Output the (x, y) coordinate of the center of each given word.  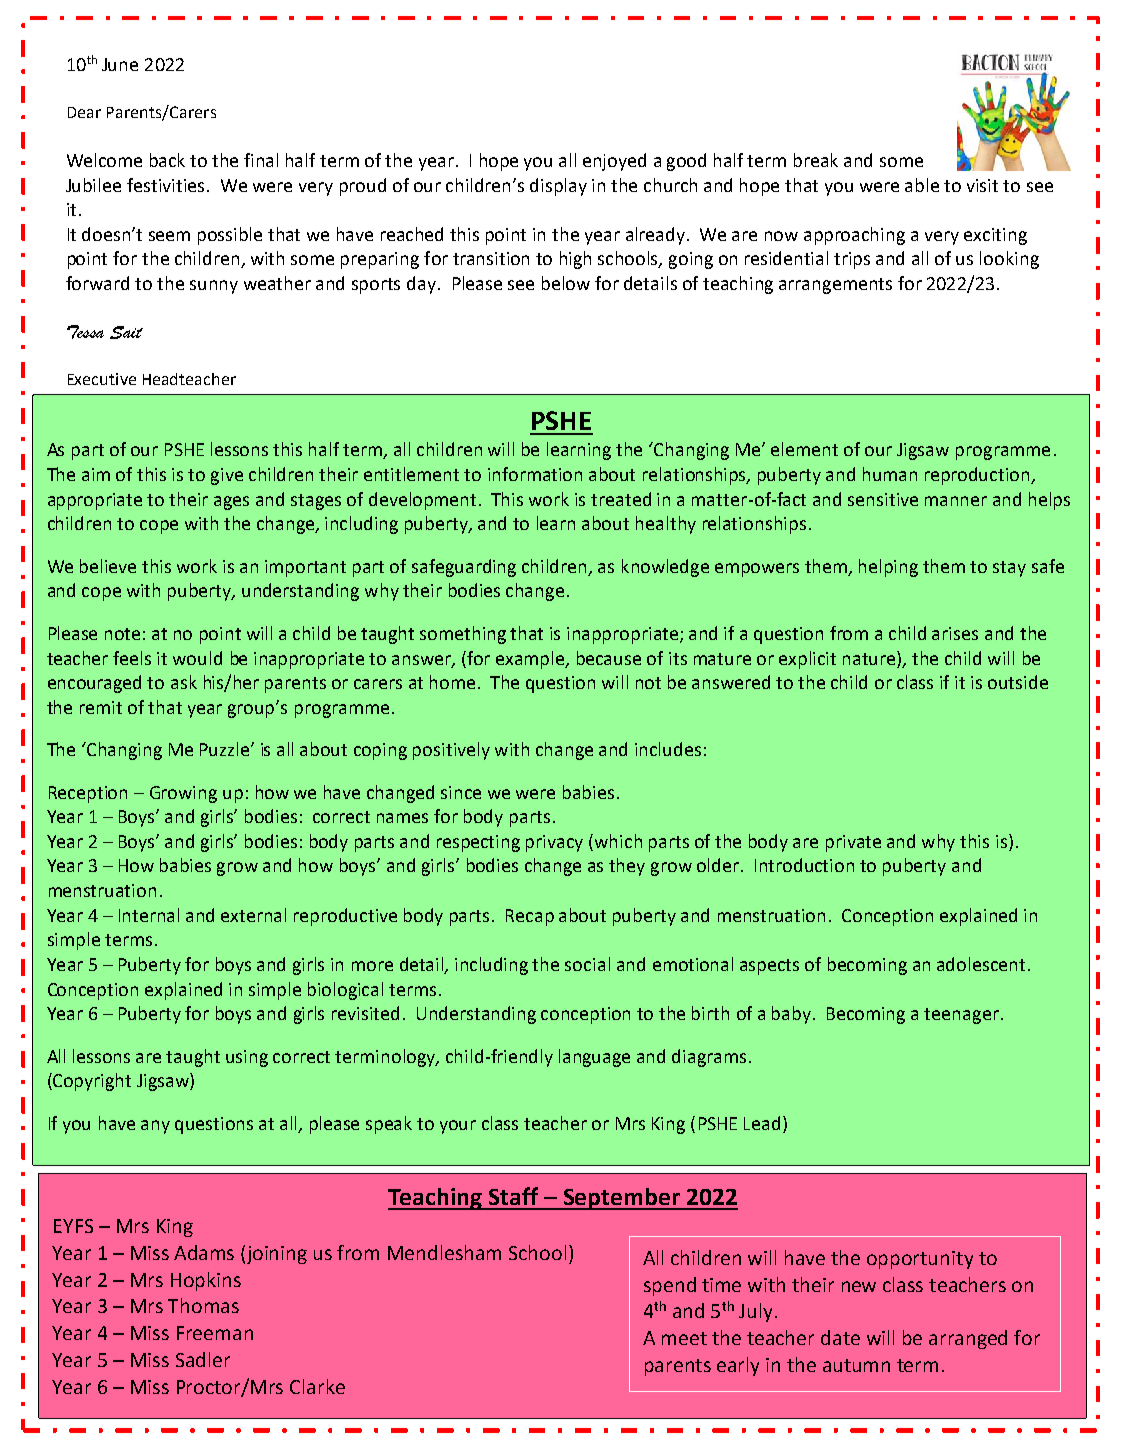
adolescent (981, 964)
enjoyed (614, 162)
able (922, 185)
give (227, 476)
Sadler (203, 1359)
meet (684, 1338)
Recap (530, 917)
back (167, 160)
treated (621, 499)
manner (956, 501)
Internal (149, 915)
